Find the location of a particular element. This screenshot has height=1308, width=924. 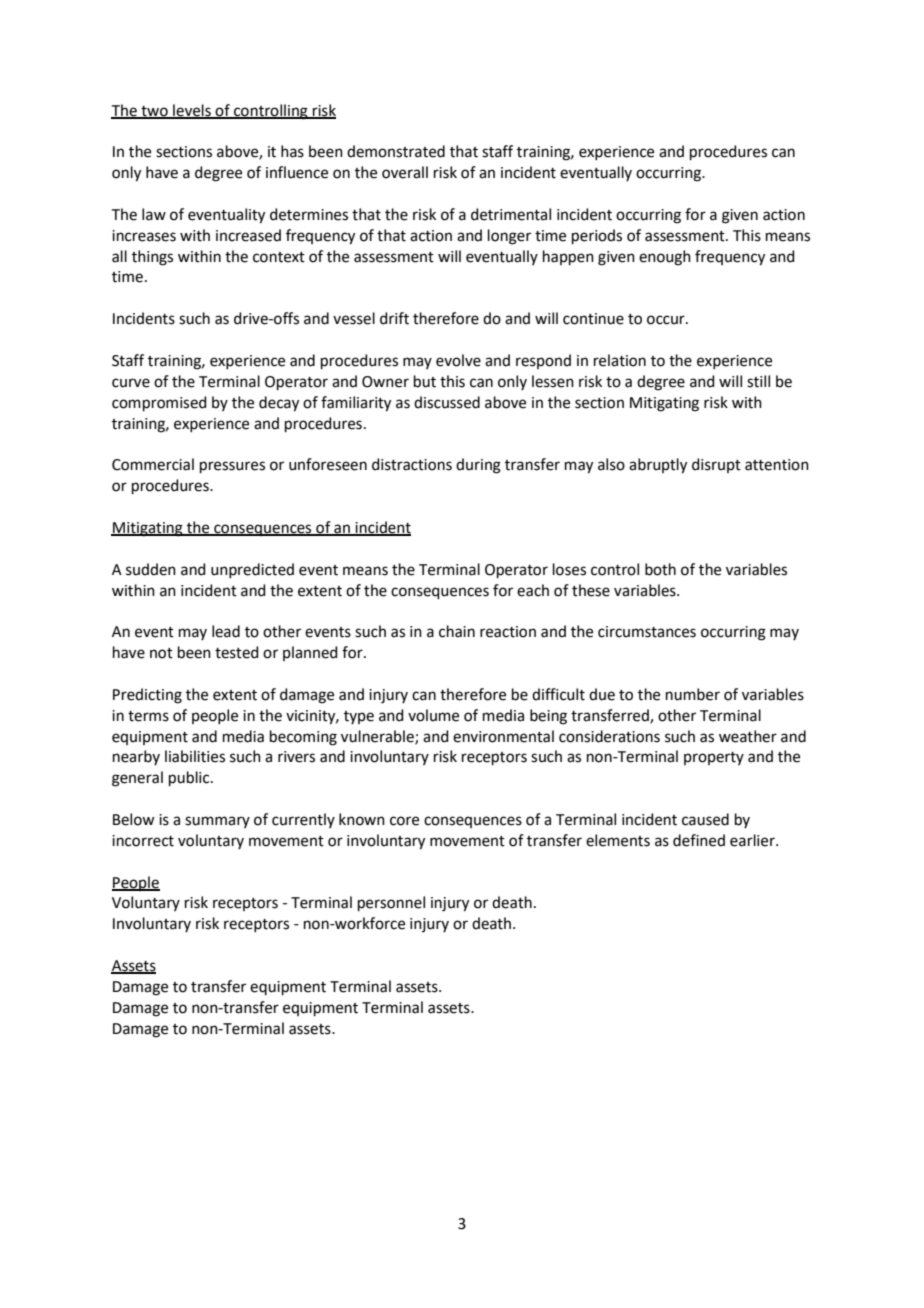

demonstrated is located at coordinates (396, 151).
